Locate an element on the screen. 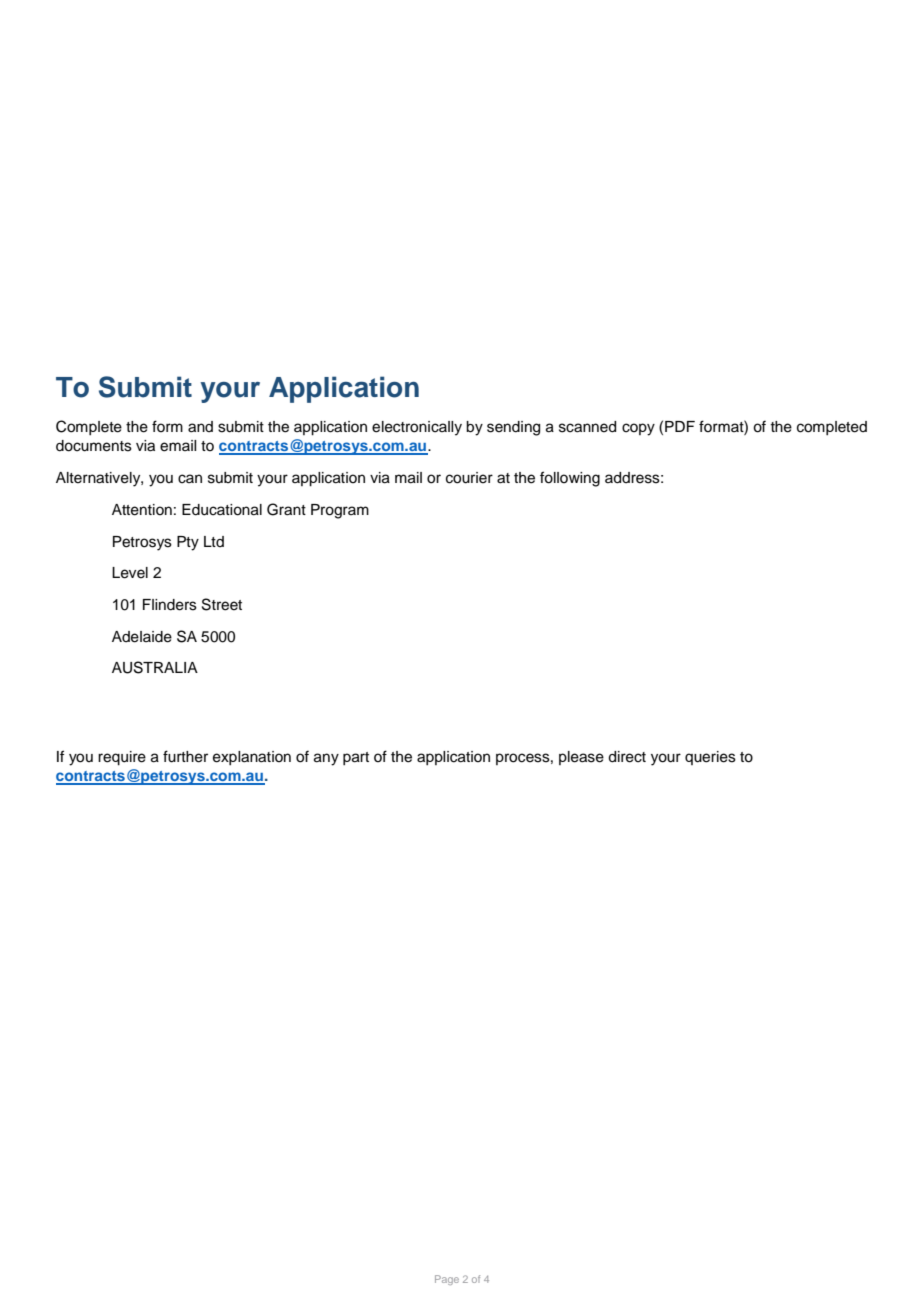 This screenshot has width=924, height=1308. queries is located at coordinates (710, 758).
